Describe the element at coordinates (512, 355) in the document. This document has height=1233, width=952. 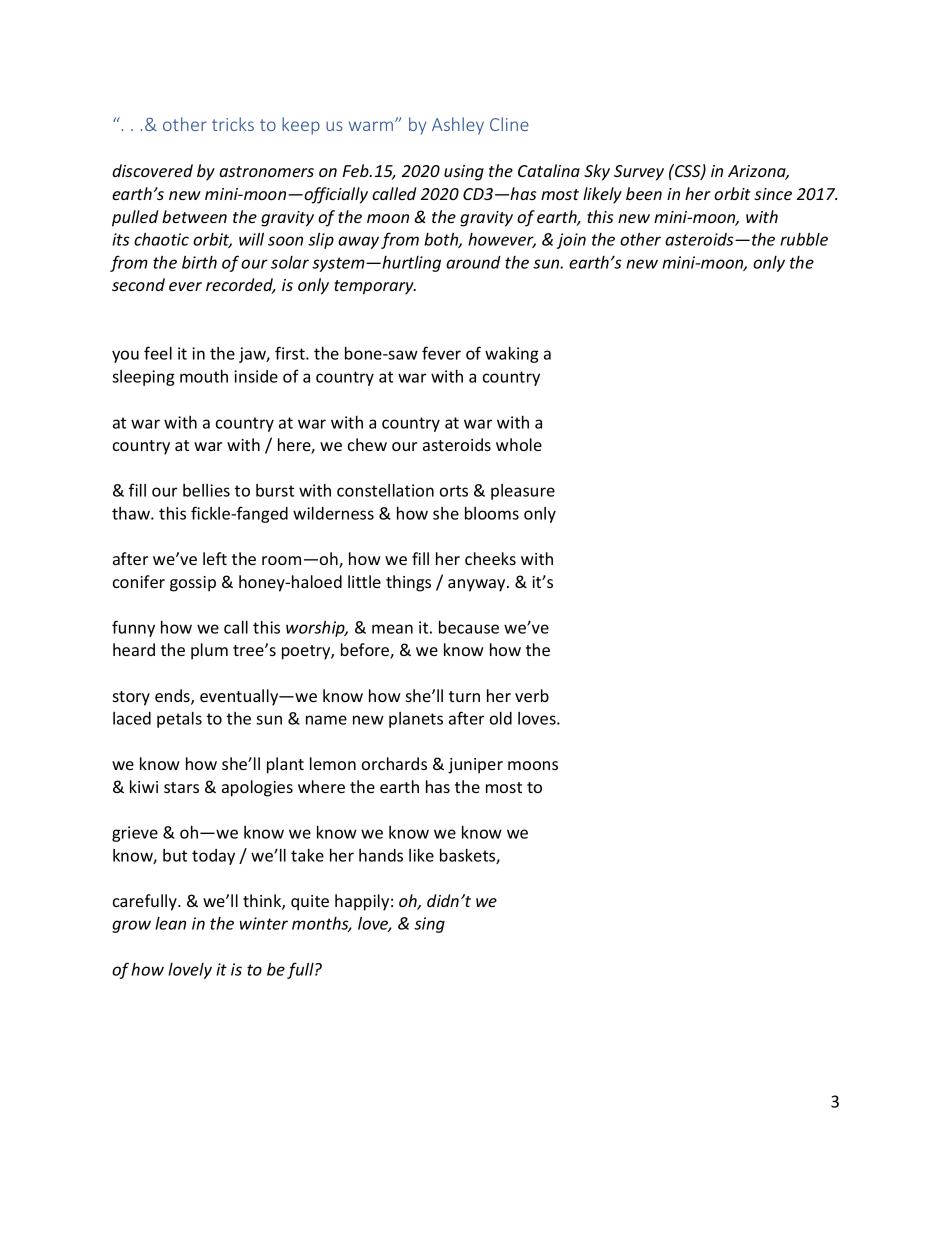
I see `waking` at that location.
